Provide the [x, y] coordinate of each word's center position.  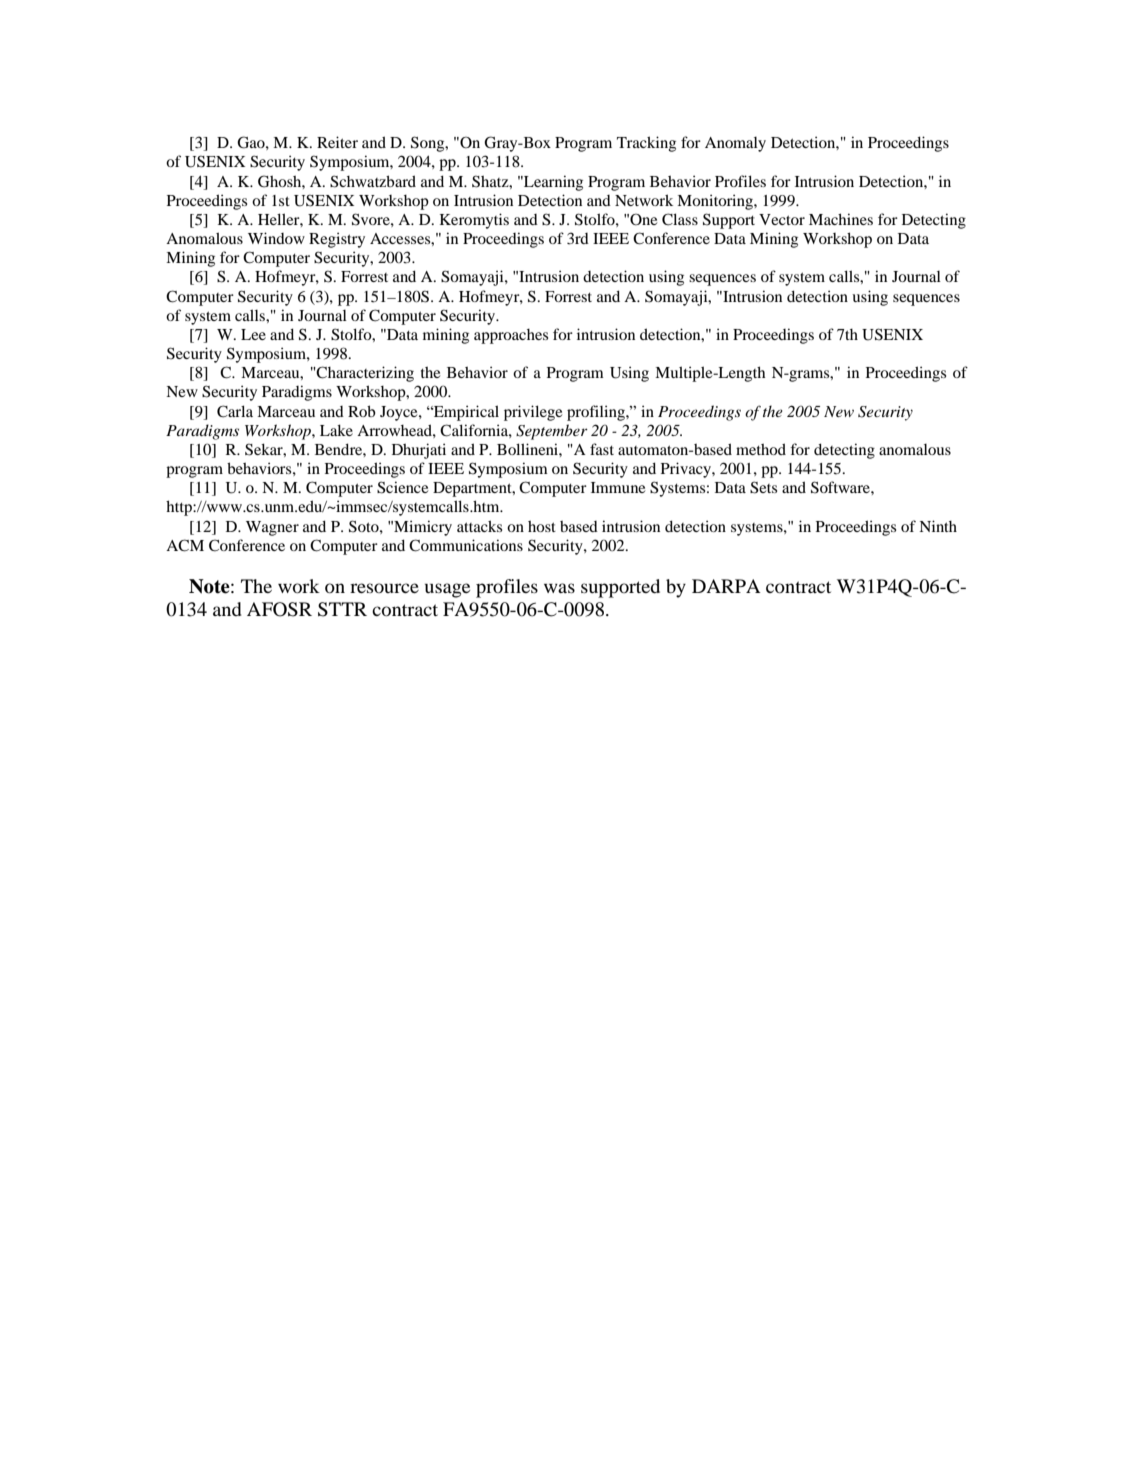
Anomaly [735, 144]
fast [602, 449]
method [761, 449]
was [559, 588]
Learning [552, 183]
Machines [841, 219]
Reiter [337, 142]
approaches [511, 336]
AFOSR [279, 609]
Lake [336, 430]
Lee [253, 334]
